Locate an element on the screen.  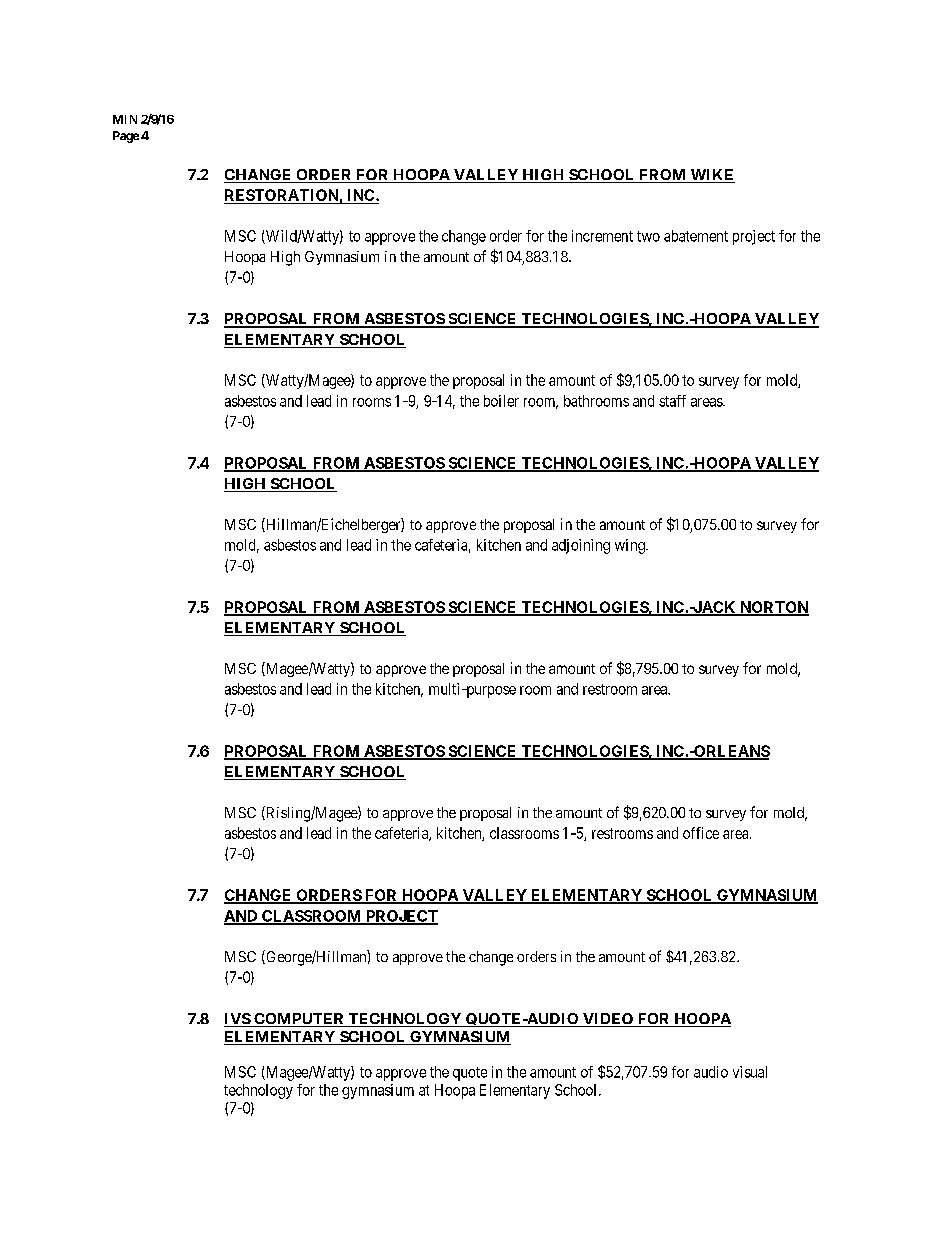
abatement is located at coordinates (696, 236).
